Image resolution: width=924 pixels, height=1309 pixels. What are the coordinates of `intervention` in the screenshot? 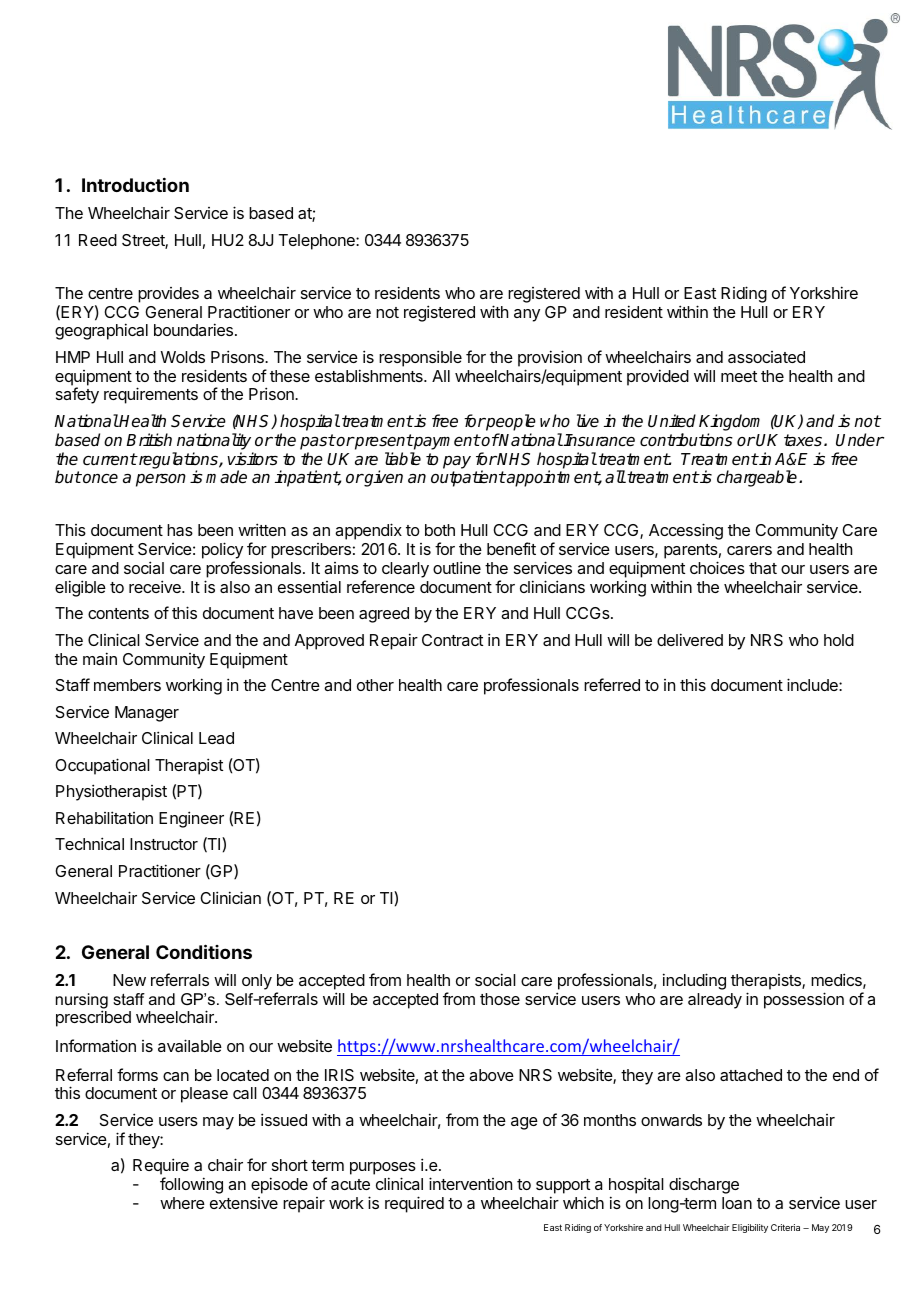 It's located at (470, 1183).
